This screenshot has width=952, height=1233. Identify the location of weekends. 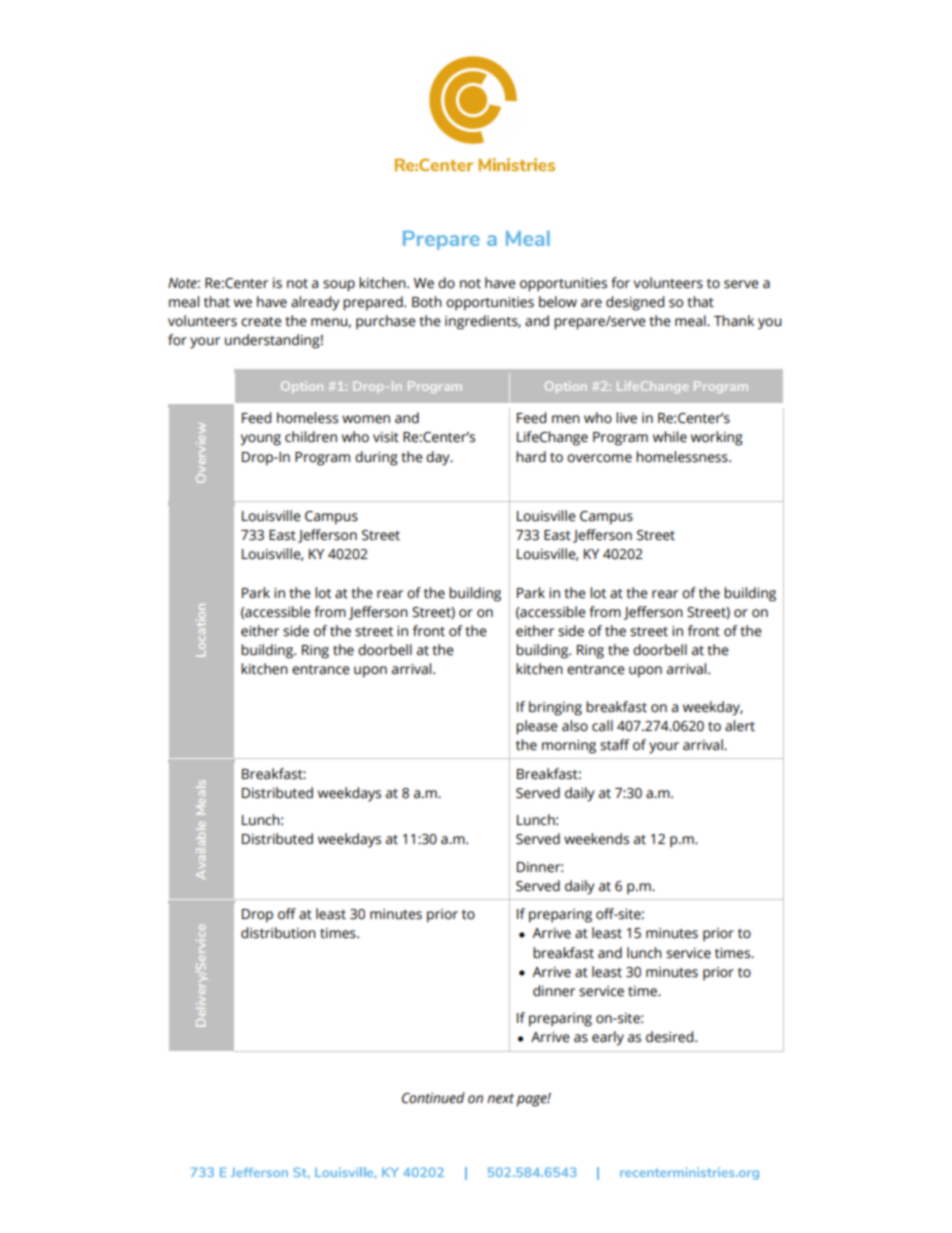
(596, 839).
